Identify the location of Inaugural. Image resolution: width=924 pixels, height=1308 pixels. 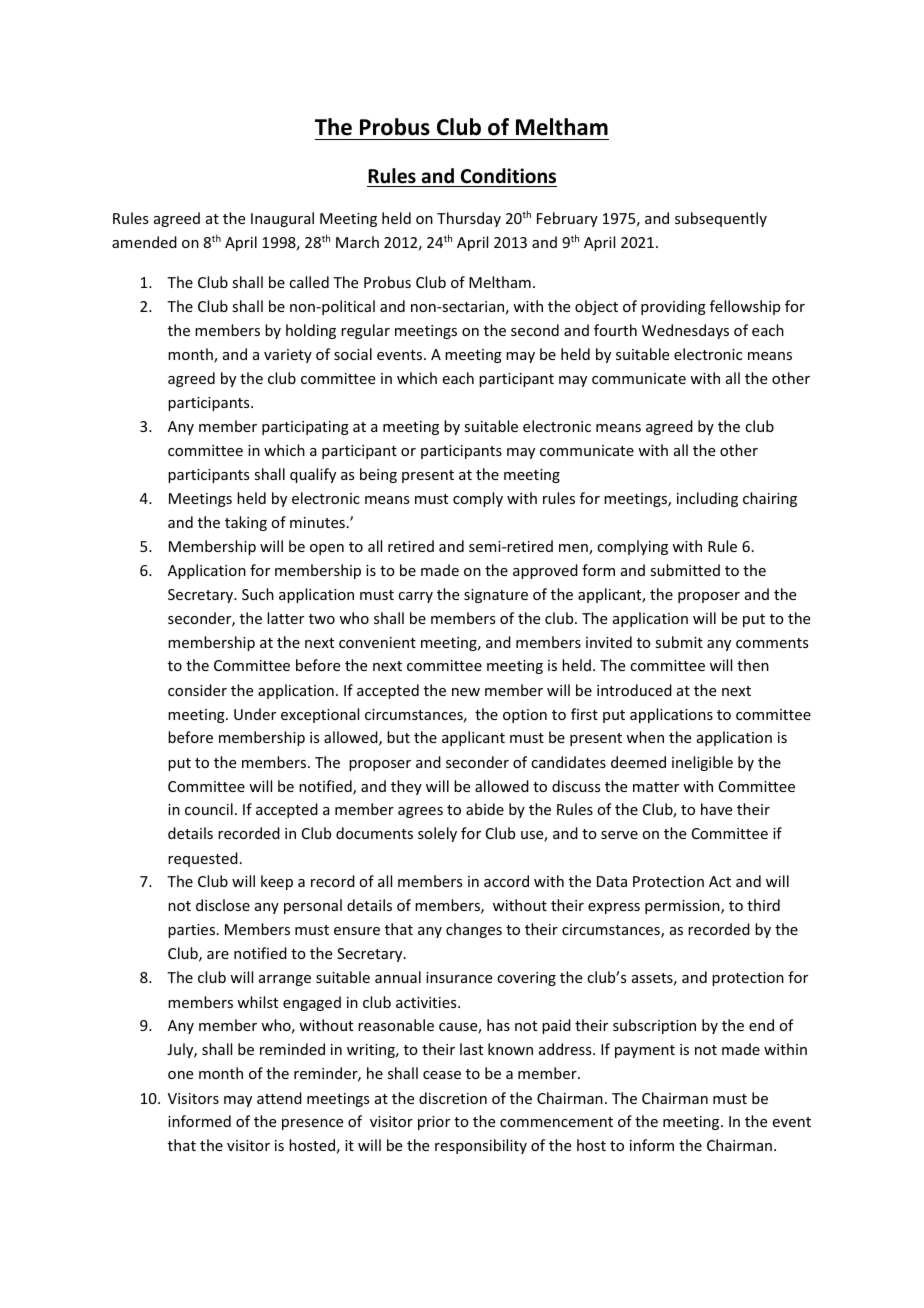
(282, 219).
